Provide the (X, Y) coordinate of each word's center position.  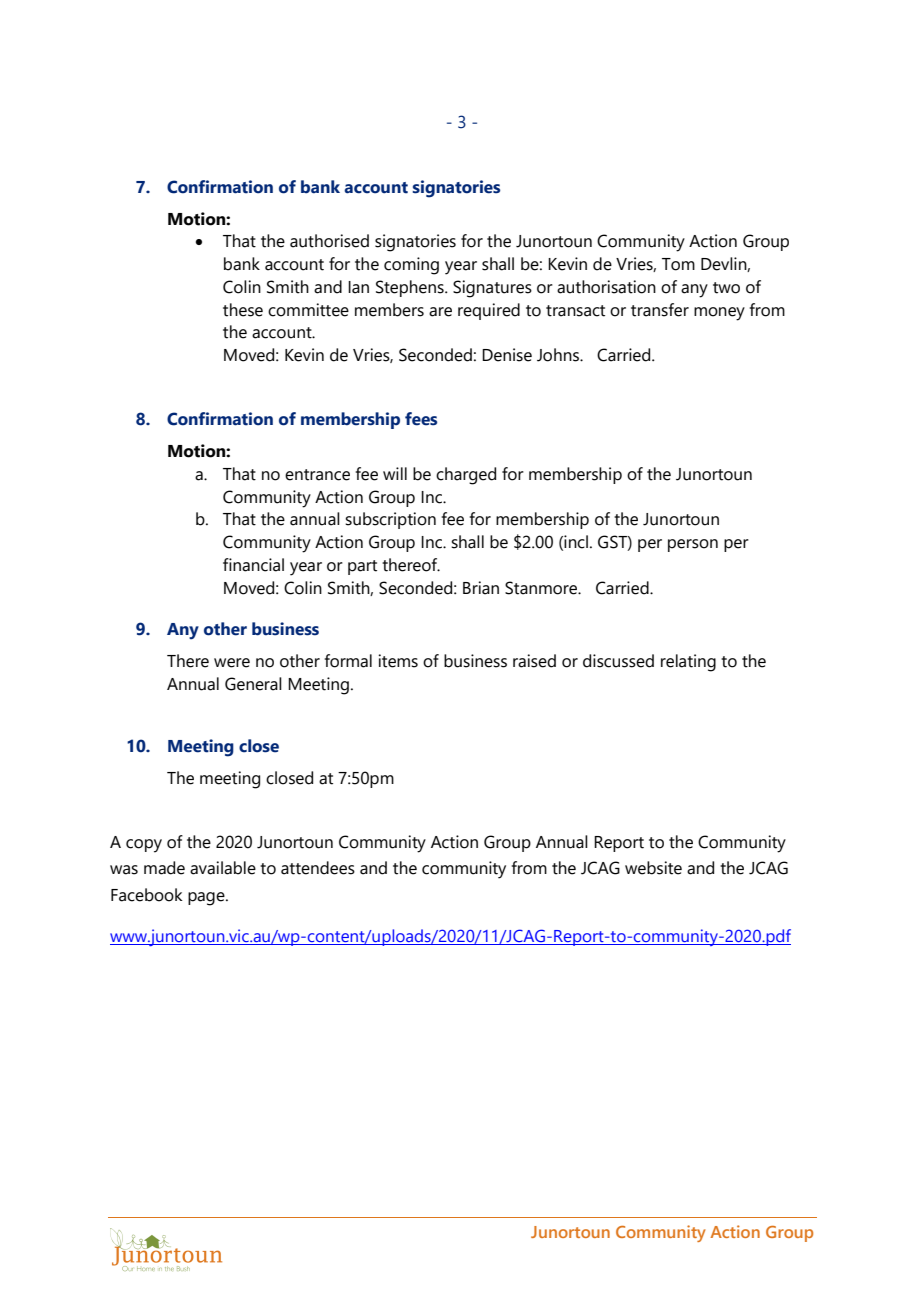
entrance (317, 475)
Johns (559, 355)
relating (688, 663)
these (243, 310)
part (362, 567)
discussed (618, 661)
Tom (678, 264)
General (253, 684)
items (398, 661)
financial (253, 565)
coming (411, 266)
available (223, 868)
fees (421, 419)
